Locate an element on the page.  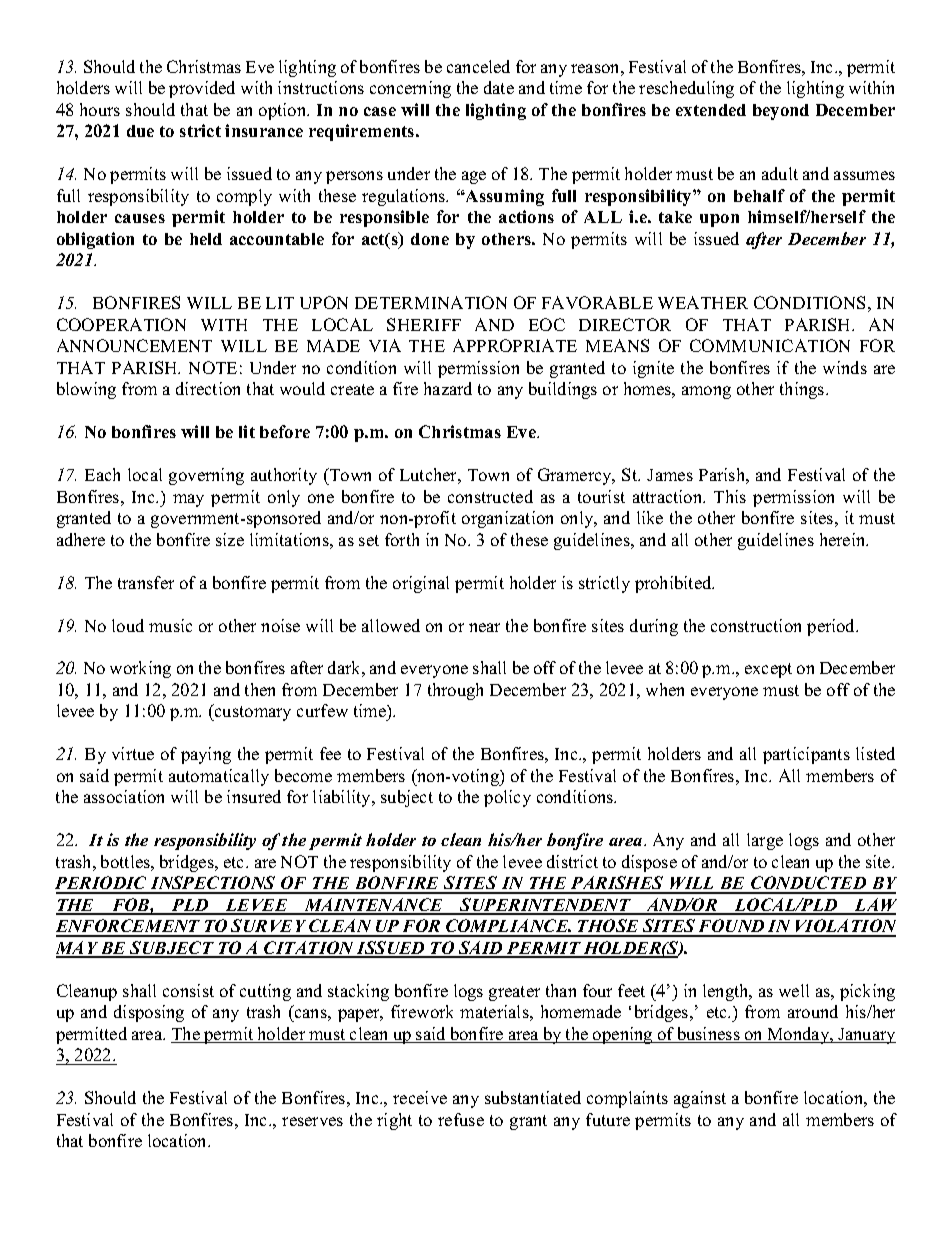
transfer is located at coordinates (146, 582).
